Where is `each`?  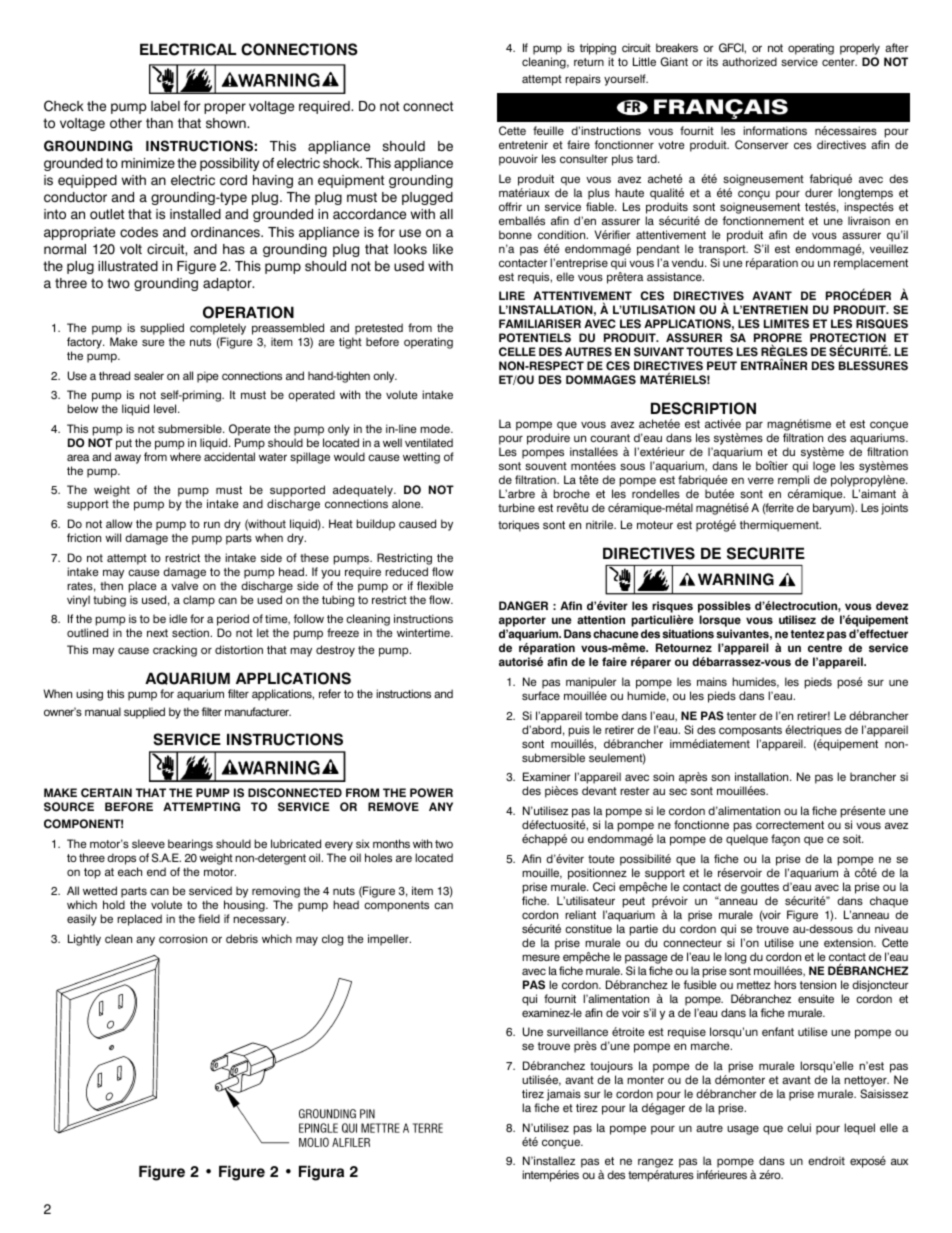 each is located at coordinates (130, 871).
